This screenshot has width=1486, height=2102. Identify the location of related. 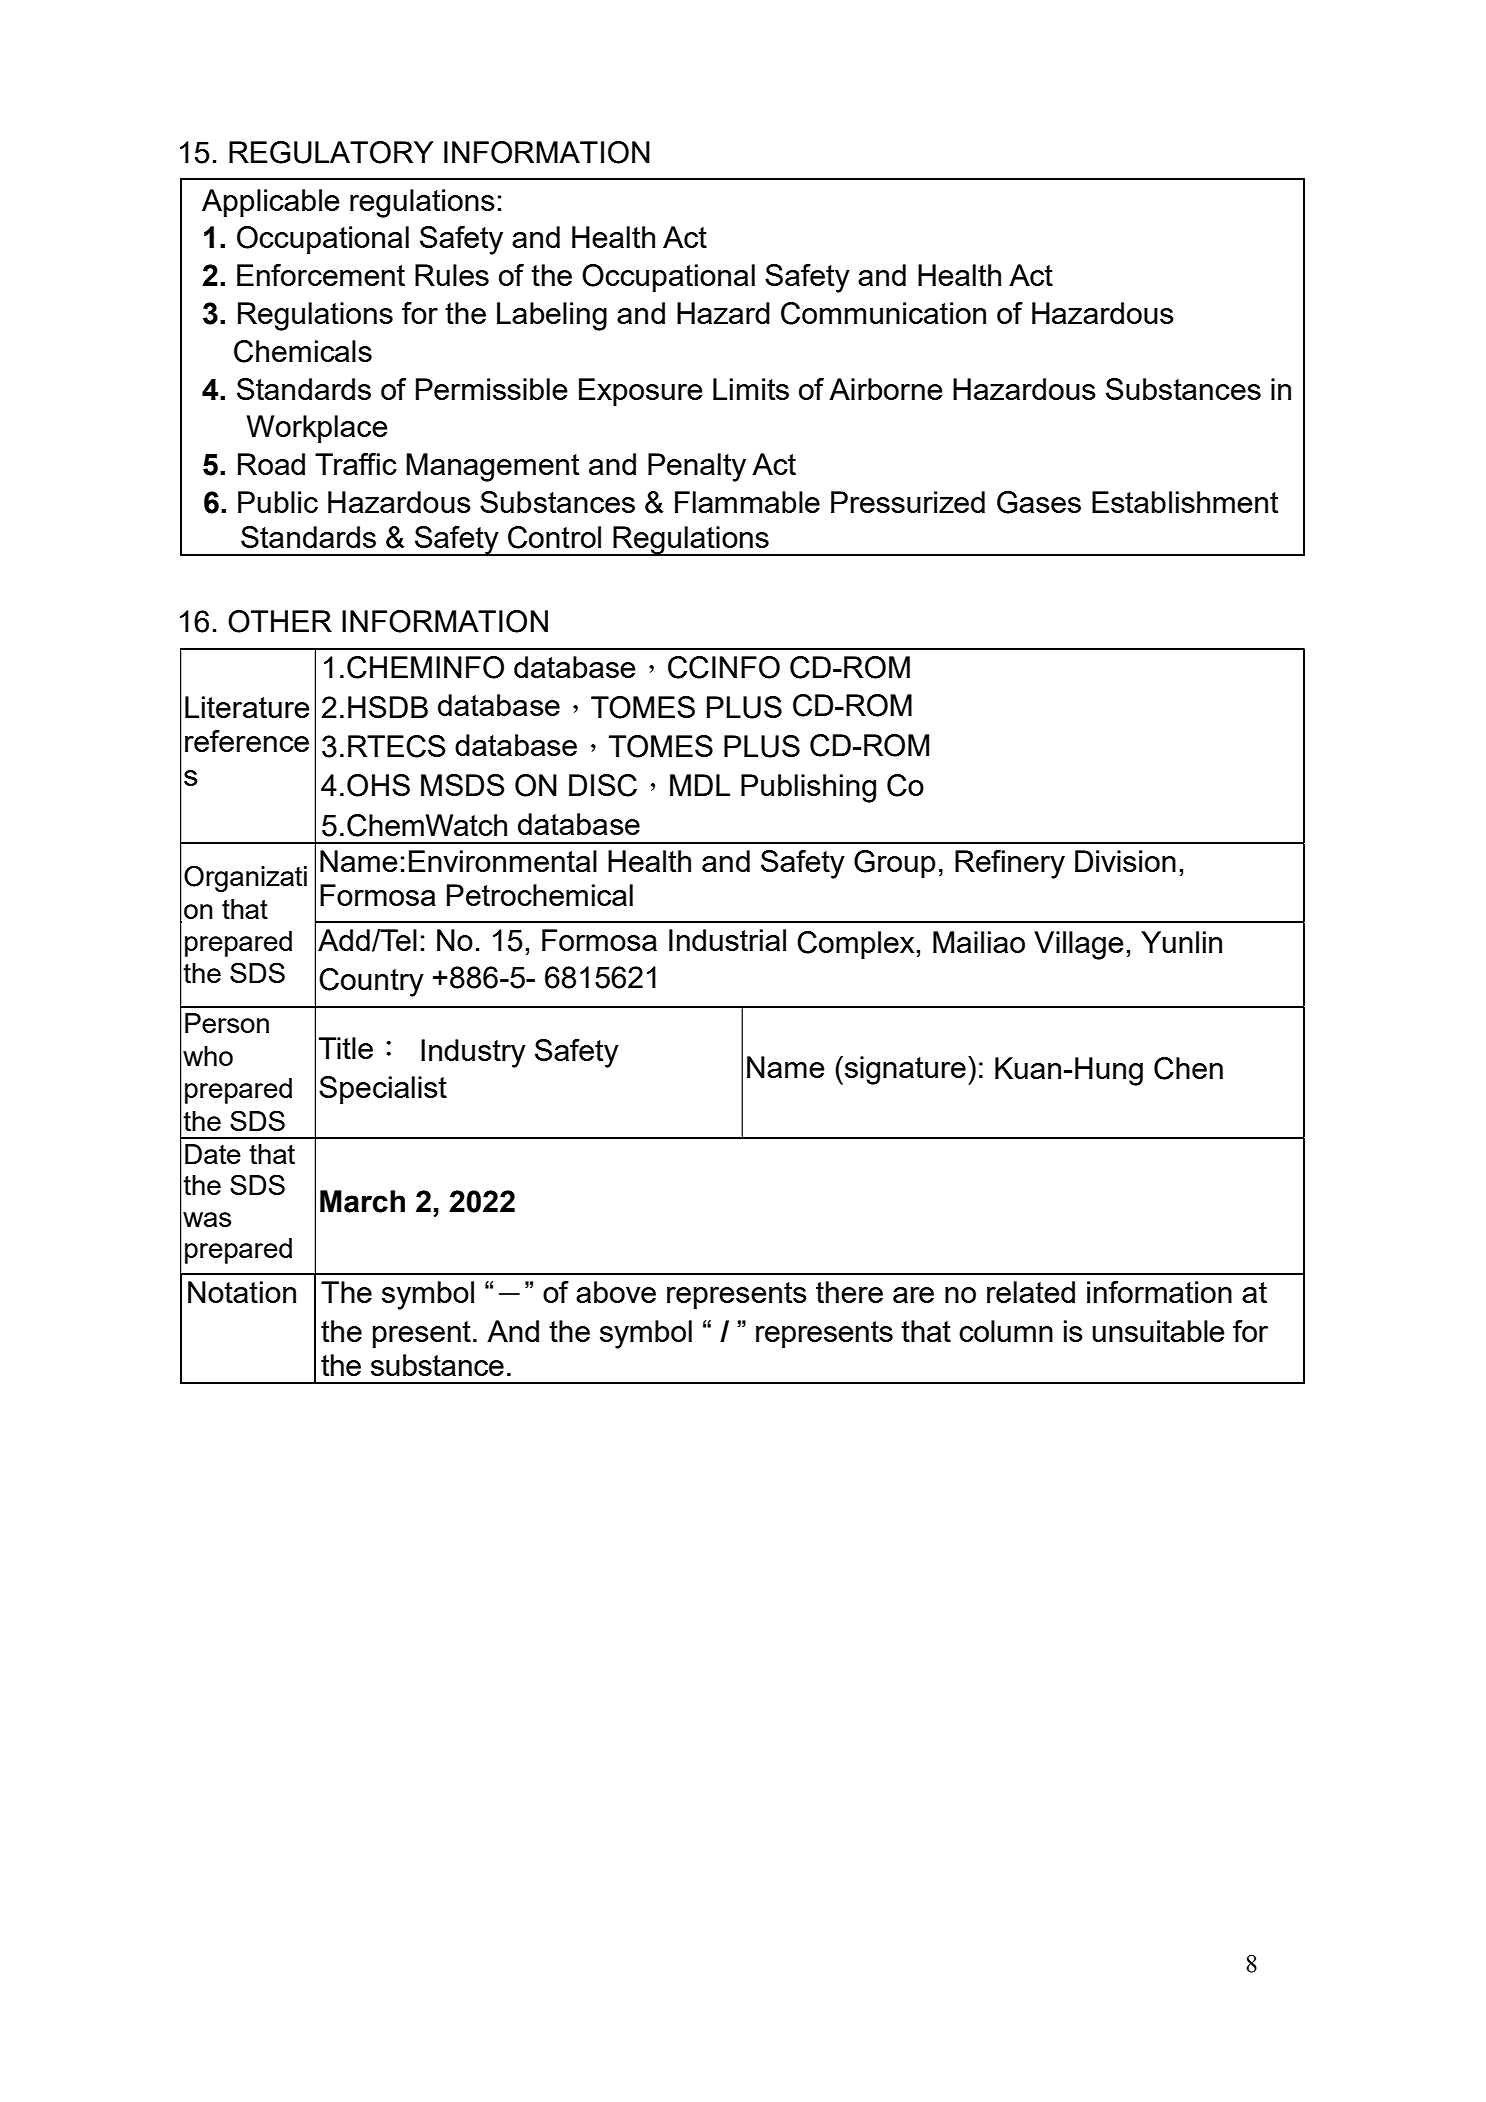
(1031, 1292).
